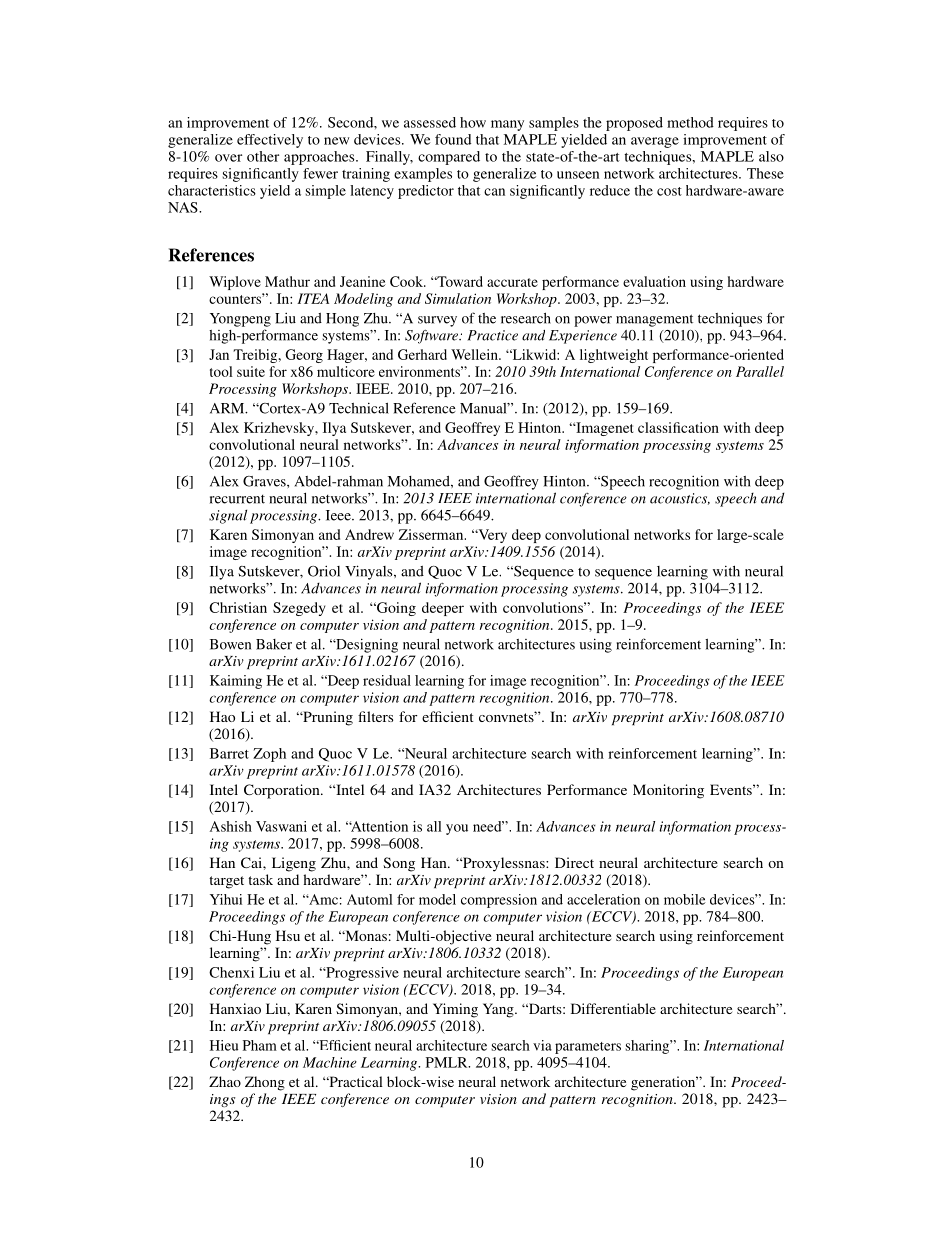 The image size is (952, 1233). What do you see at coordinates (690, 122) in the document?
I see `method` at bounding box center [690, 122].
